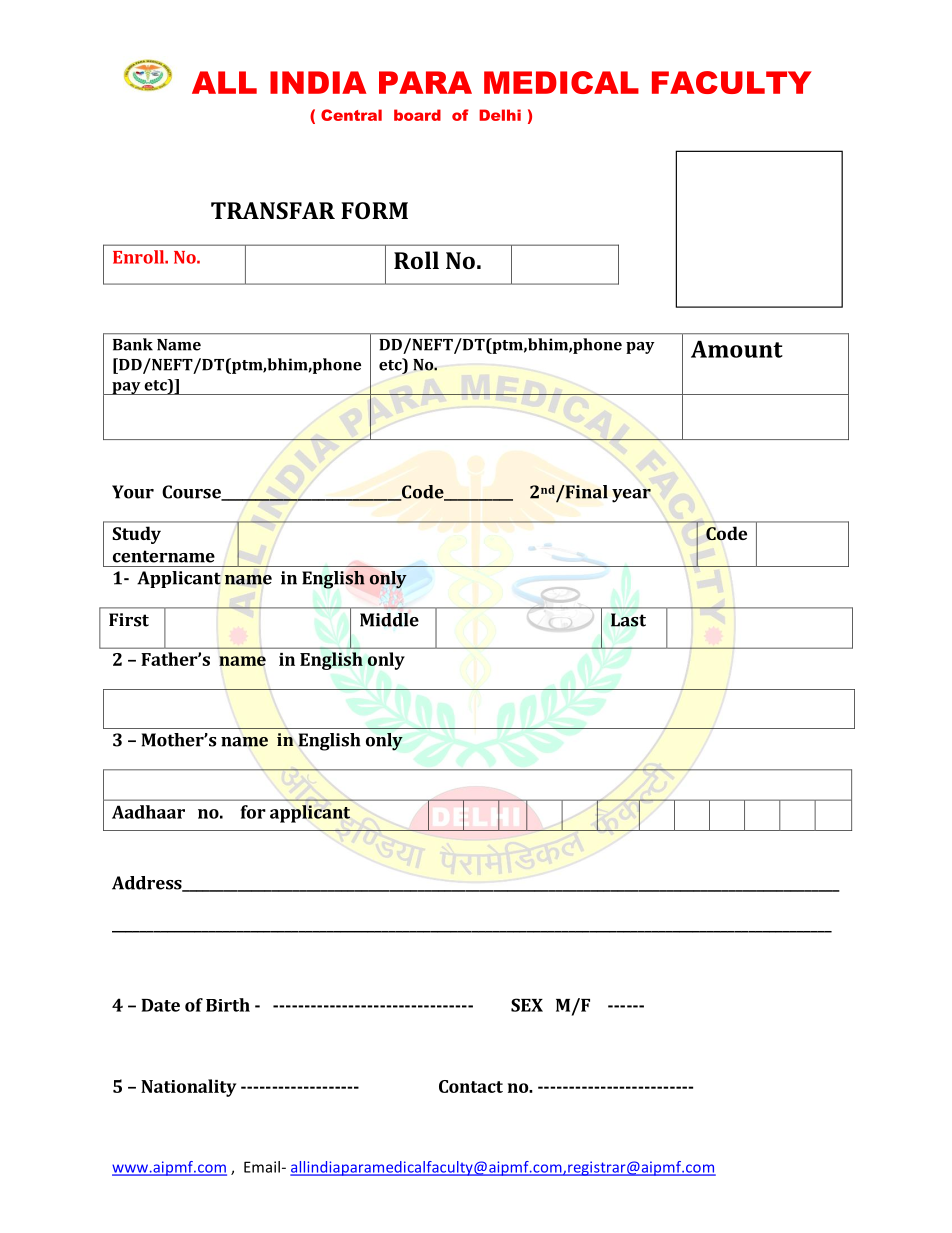 This screenshot has height=1233, width=952. Describe the element at coordinates (133, 492) in the screenshot. I see `Your` at that location.
